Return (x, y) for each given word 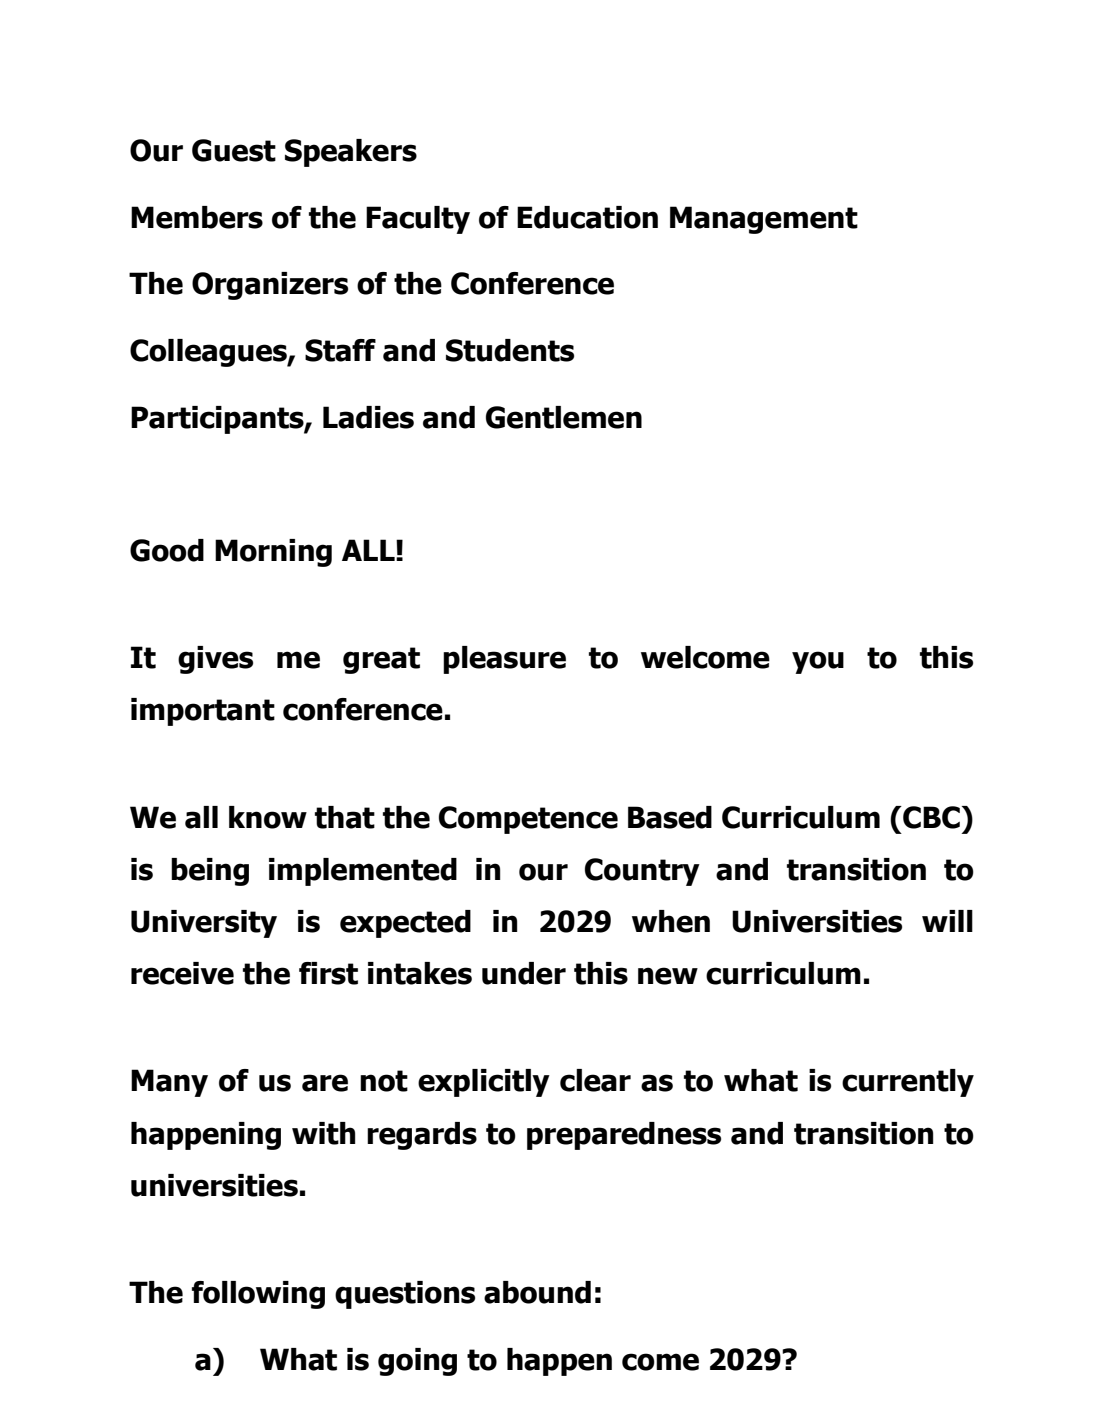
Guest (234, 150)
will (947, 921)
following (258, 1295)
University (204, 924)
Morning (273, 553)
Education (587, 217)
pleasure (504, 660)
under (524, 973)
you (818, 662)
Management (764, 220)
